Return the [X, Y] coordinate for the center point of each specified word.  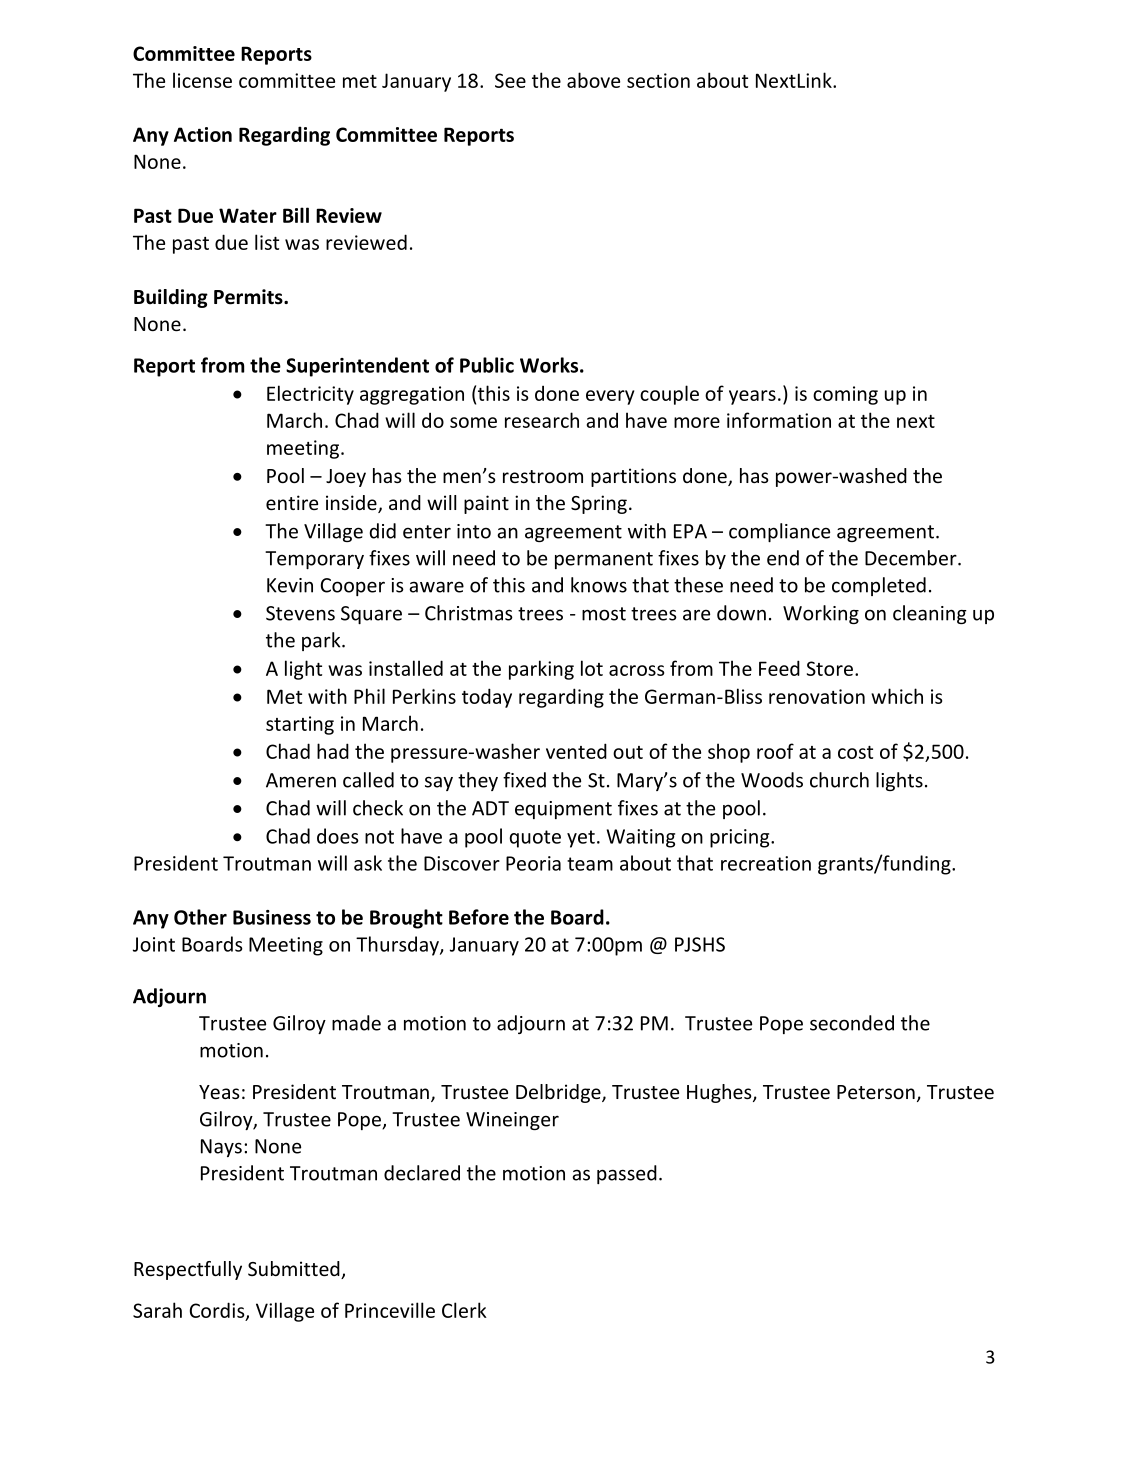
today [487, 698]
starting [300, 725]
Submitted [295, 1270]
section [658, 80]
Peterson [876, 1092]
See [510, 80]
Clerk [464, 1310]
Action [203, 134]
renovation [817, 696]
